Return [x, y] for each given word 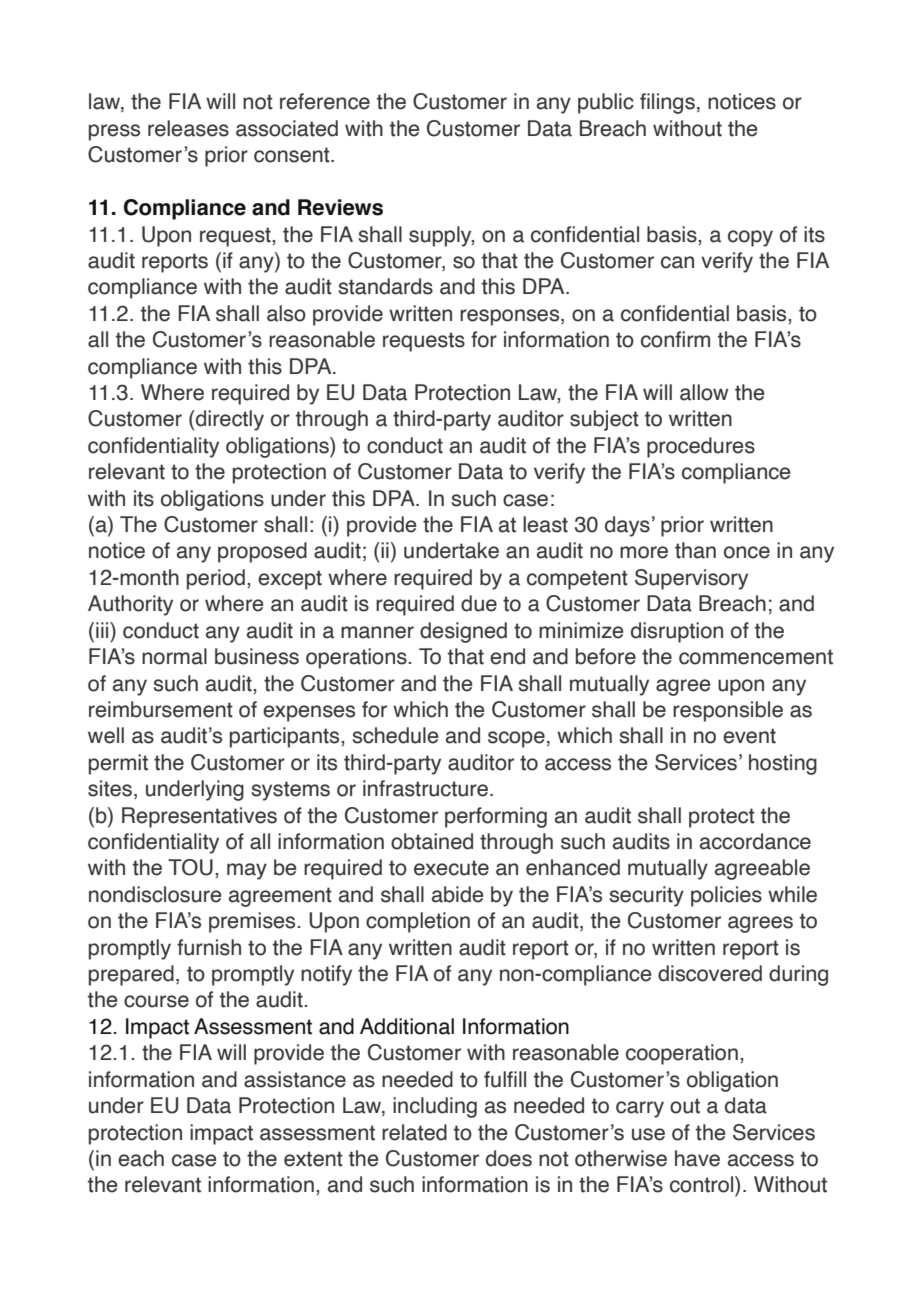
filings [667, 103]
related [414, 1132]
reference [325, 101]
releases [188, 128]
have [697, 1158]
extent [313, 1159]
